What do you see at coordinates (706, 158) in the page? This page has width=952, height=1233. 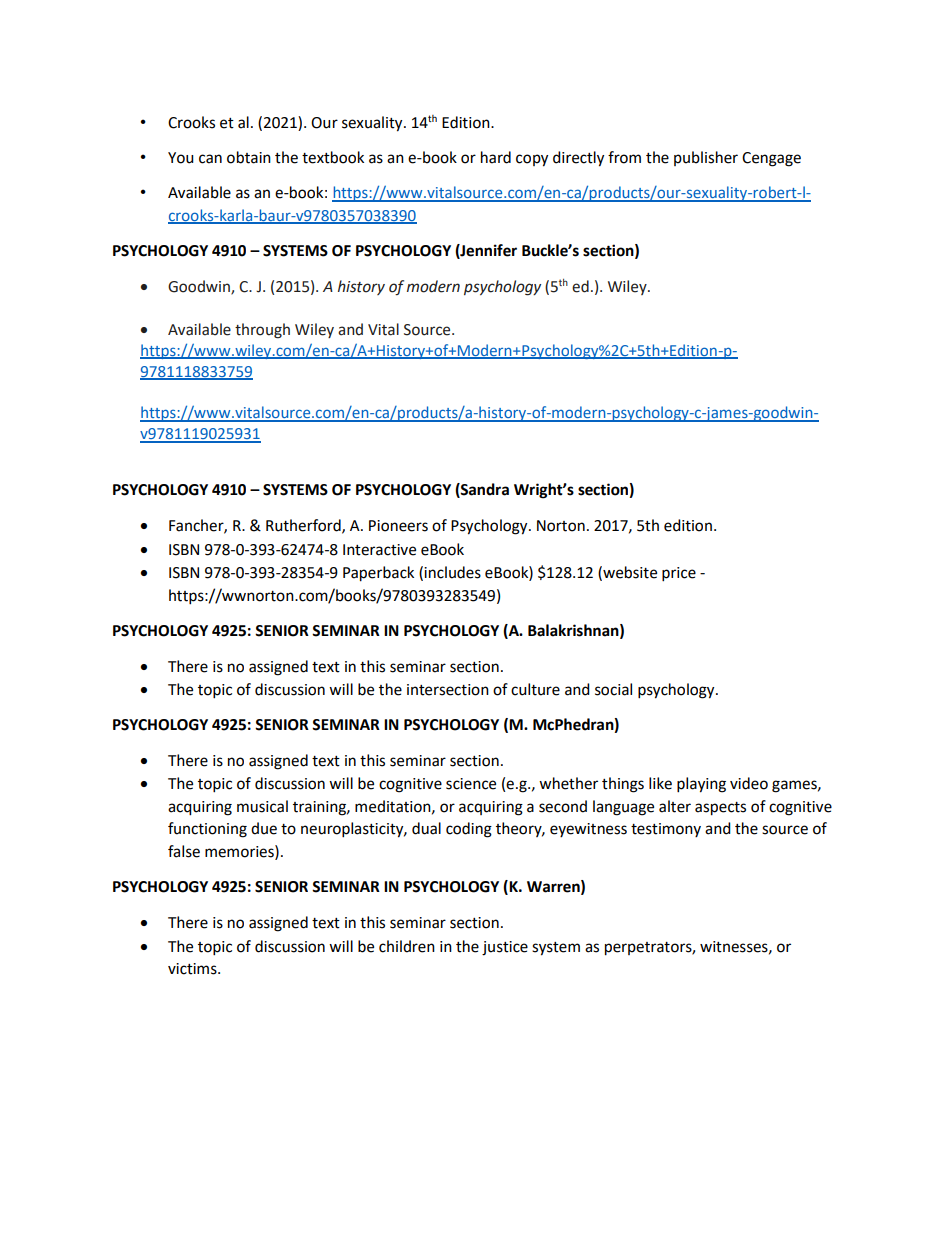 I see `publisher` at bounding box center [706, 158].
